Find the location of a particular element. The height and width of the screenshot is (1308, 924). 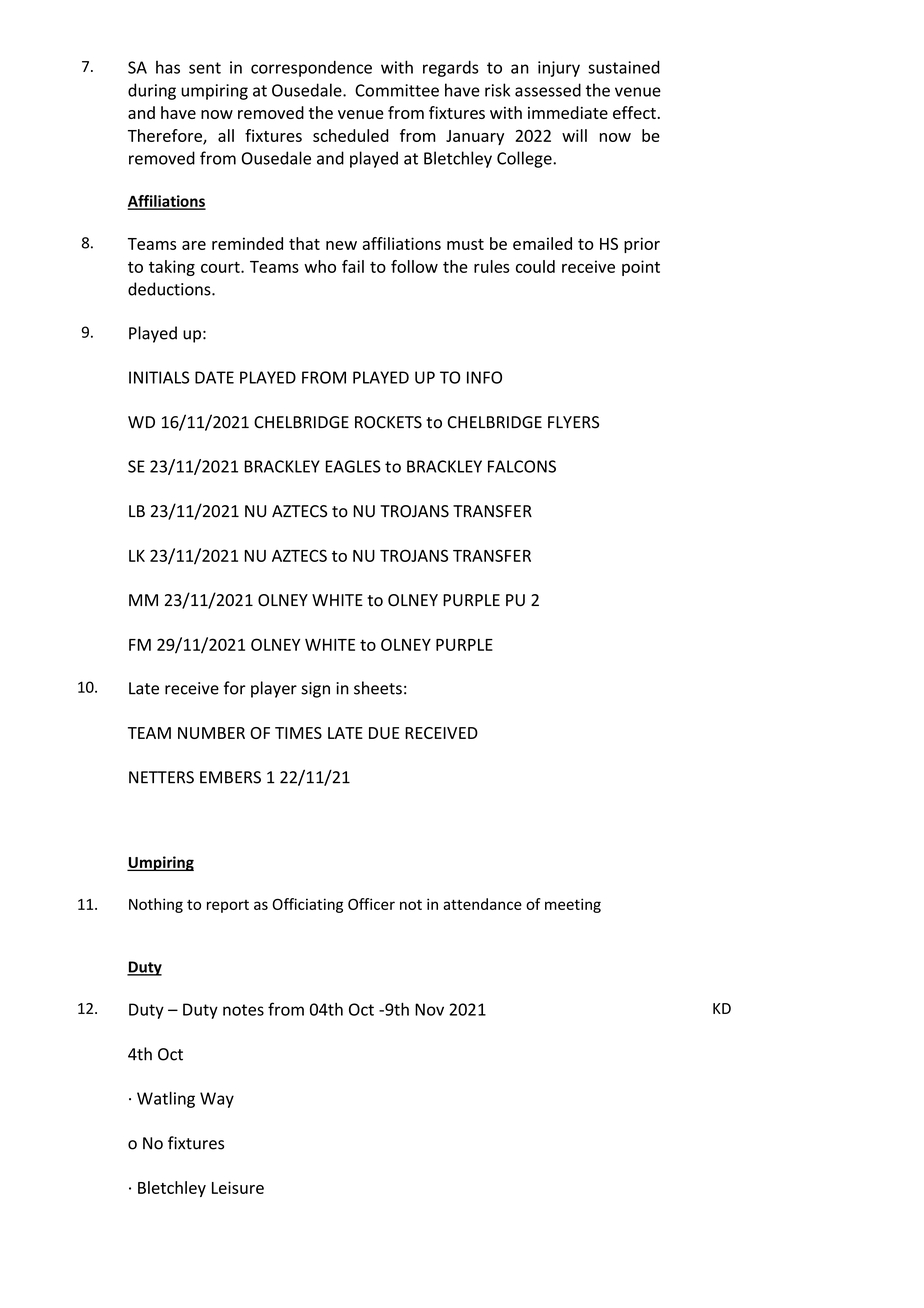

Committee is located at coordinates (397, 90).
